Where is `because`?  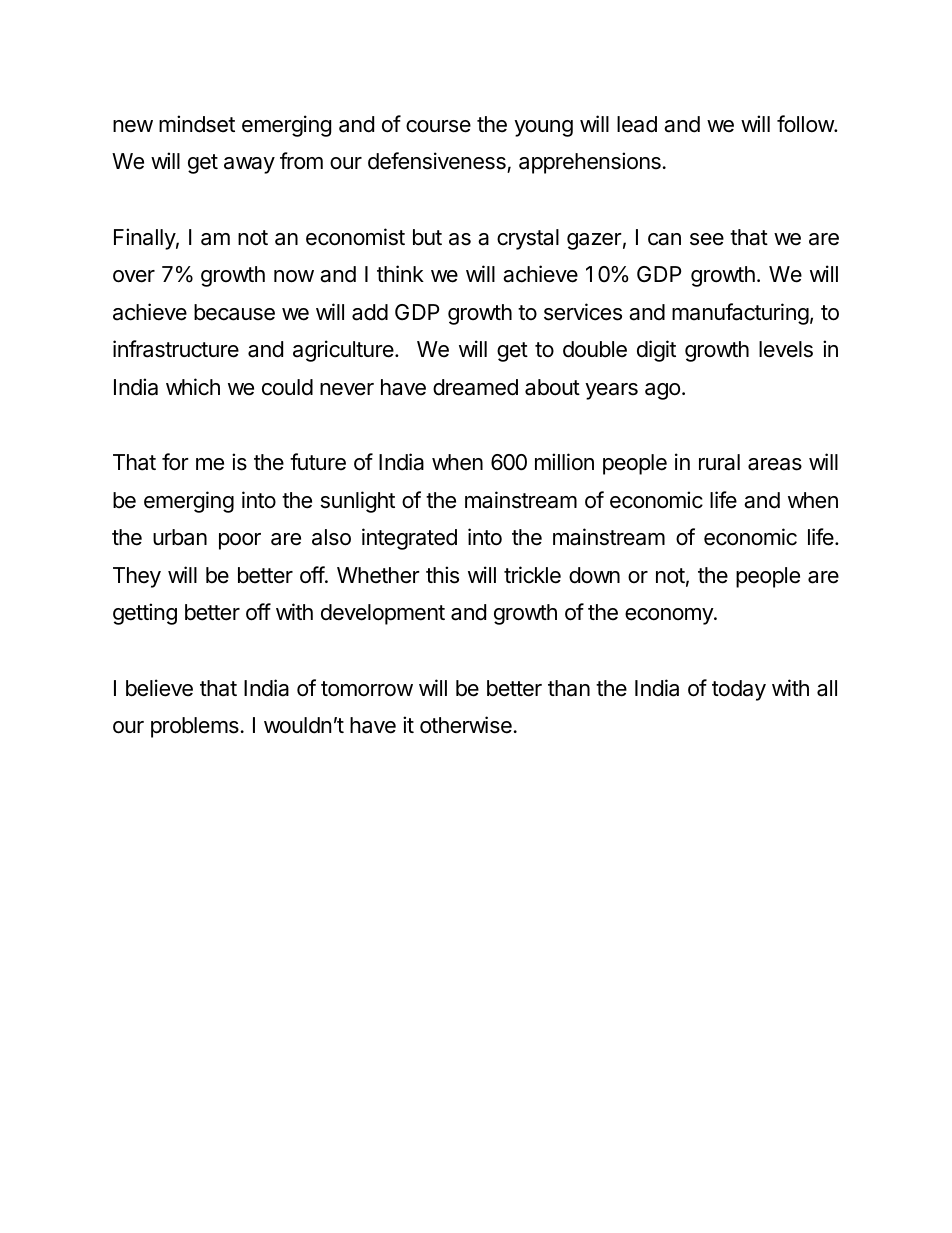 because is located at coordinates (234, 312).
